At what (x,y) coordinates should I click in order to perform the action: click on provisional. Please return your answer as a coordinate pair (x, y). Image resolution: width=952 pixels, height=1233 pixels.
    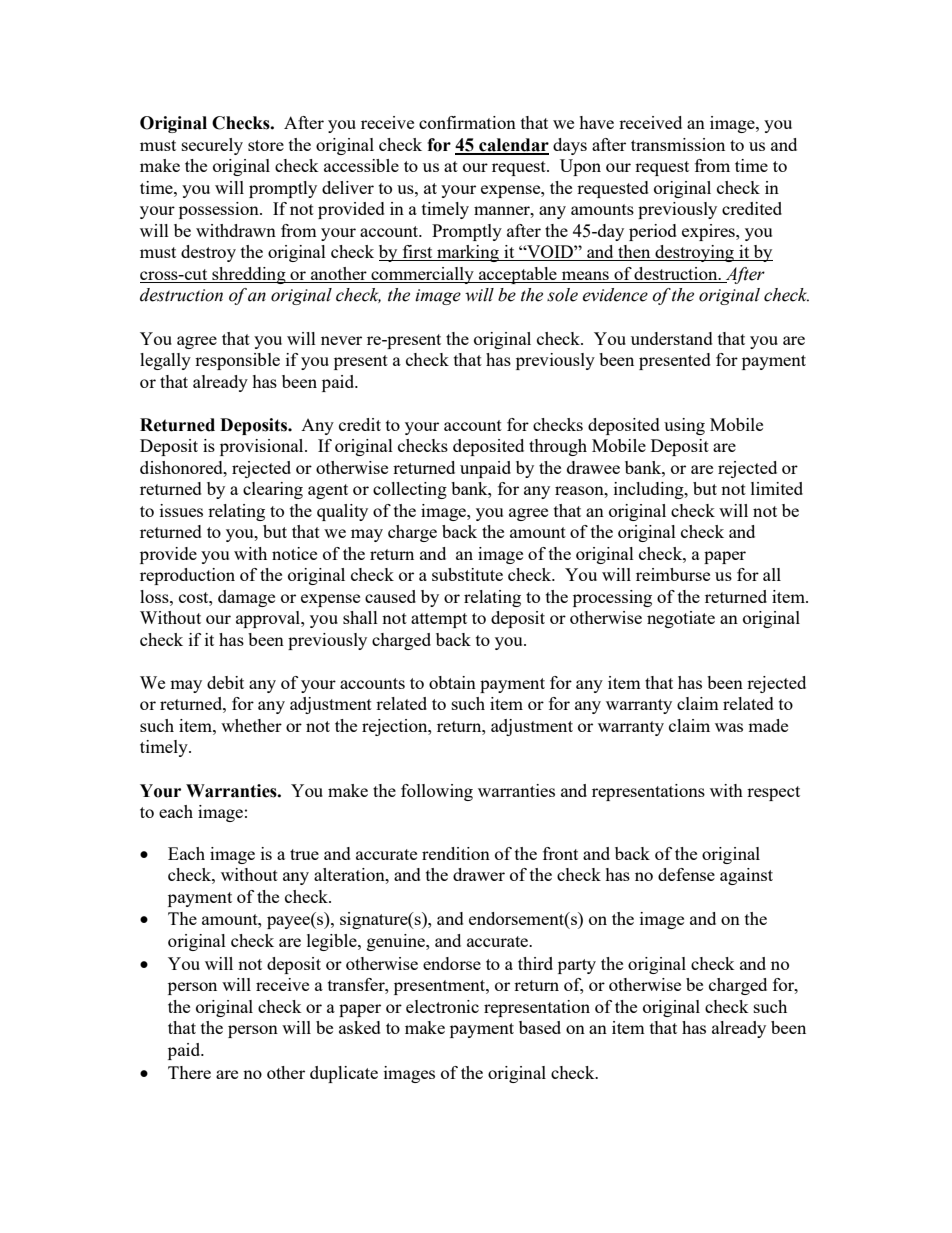
    Looking at the image, I should click on (263, 447).
